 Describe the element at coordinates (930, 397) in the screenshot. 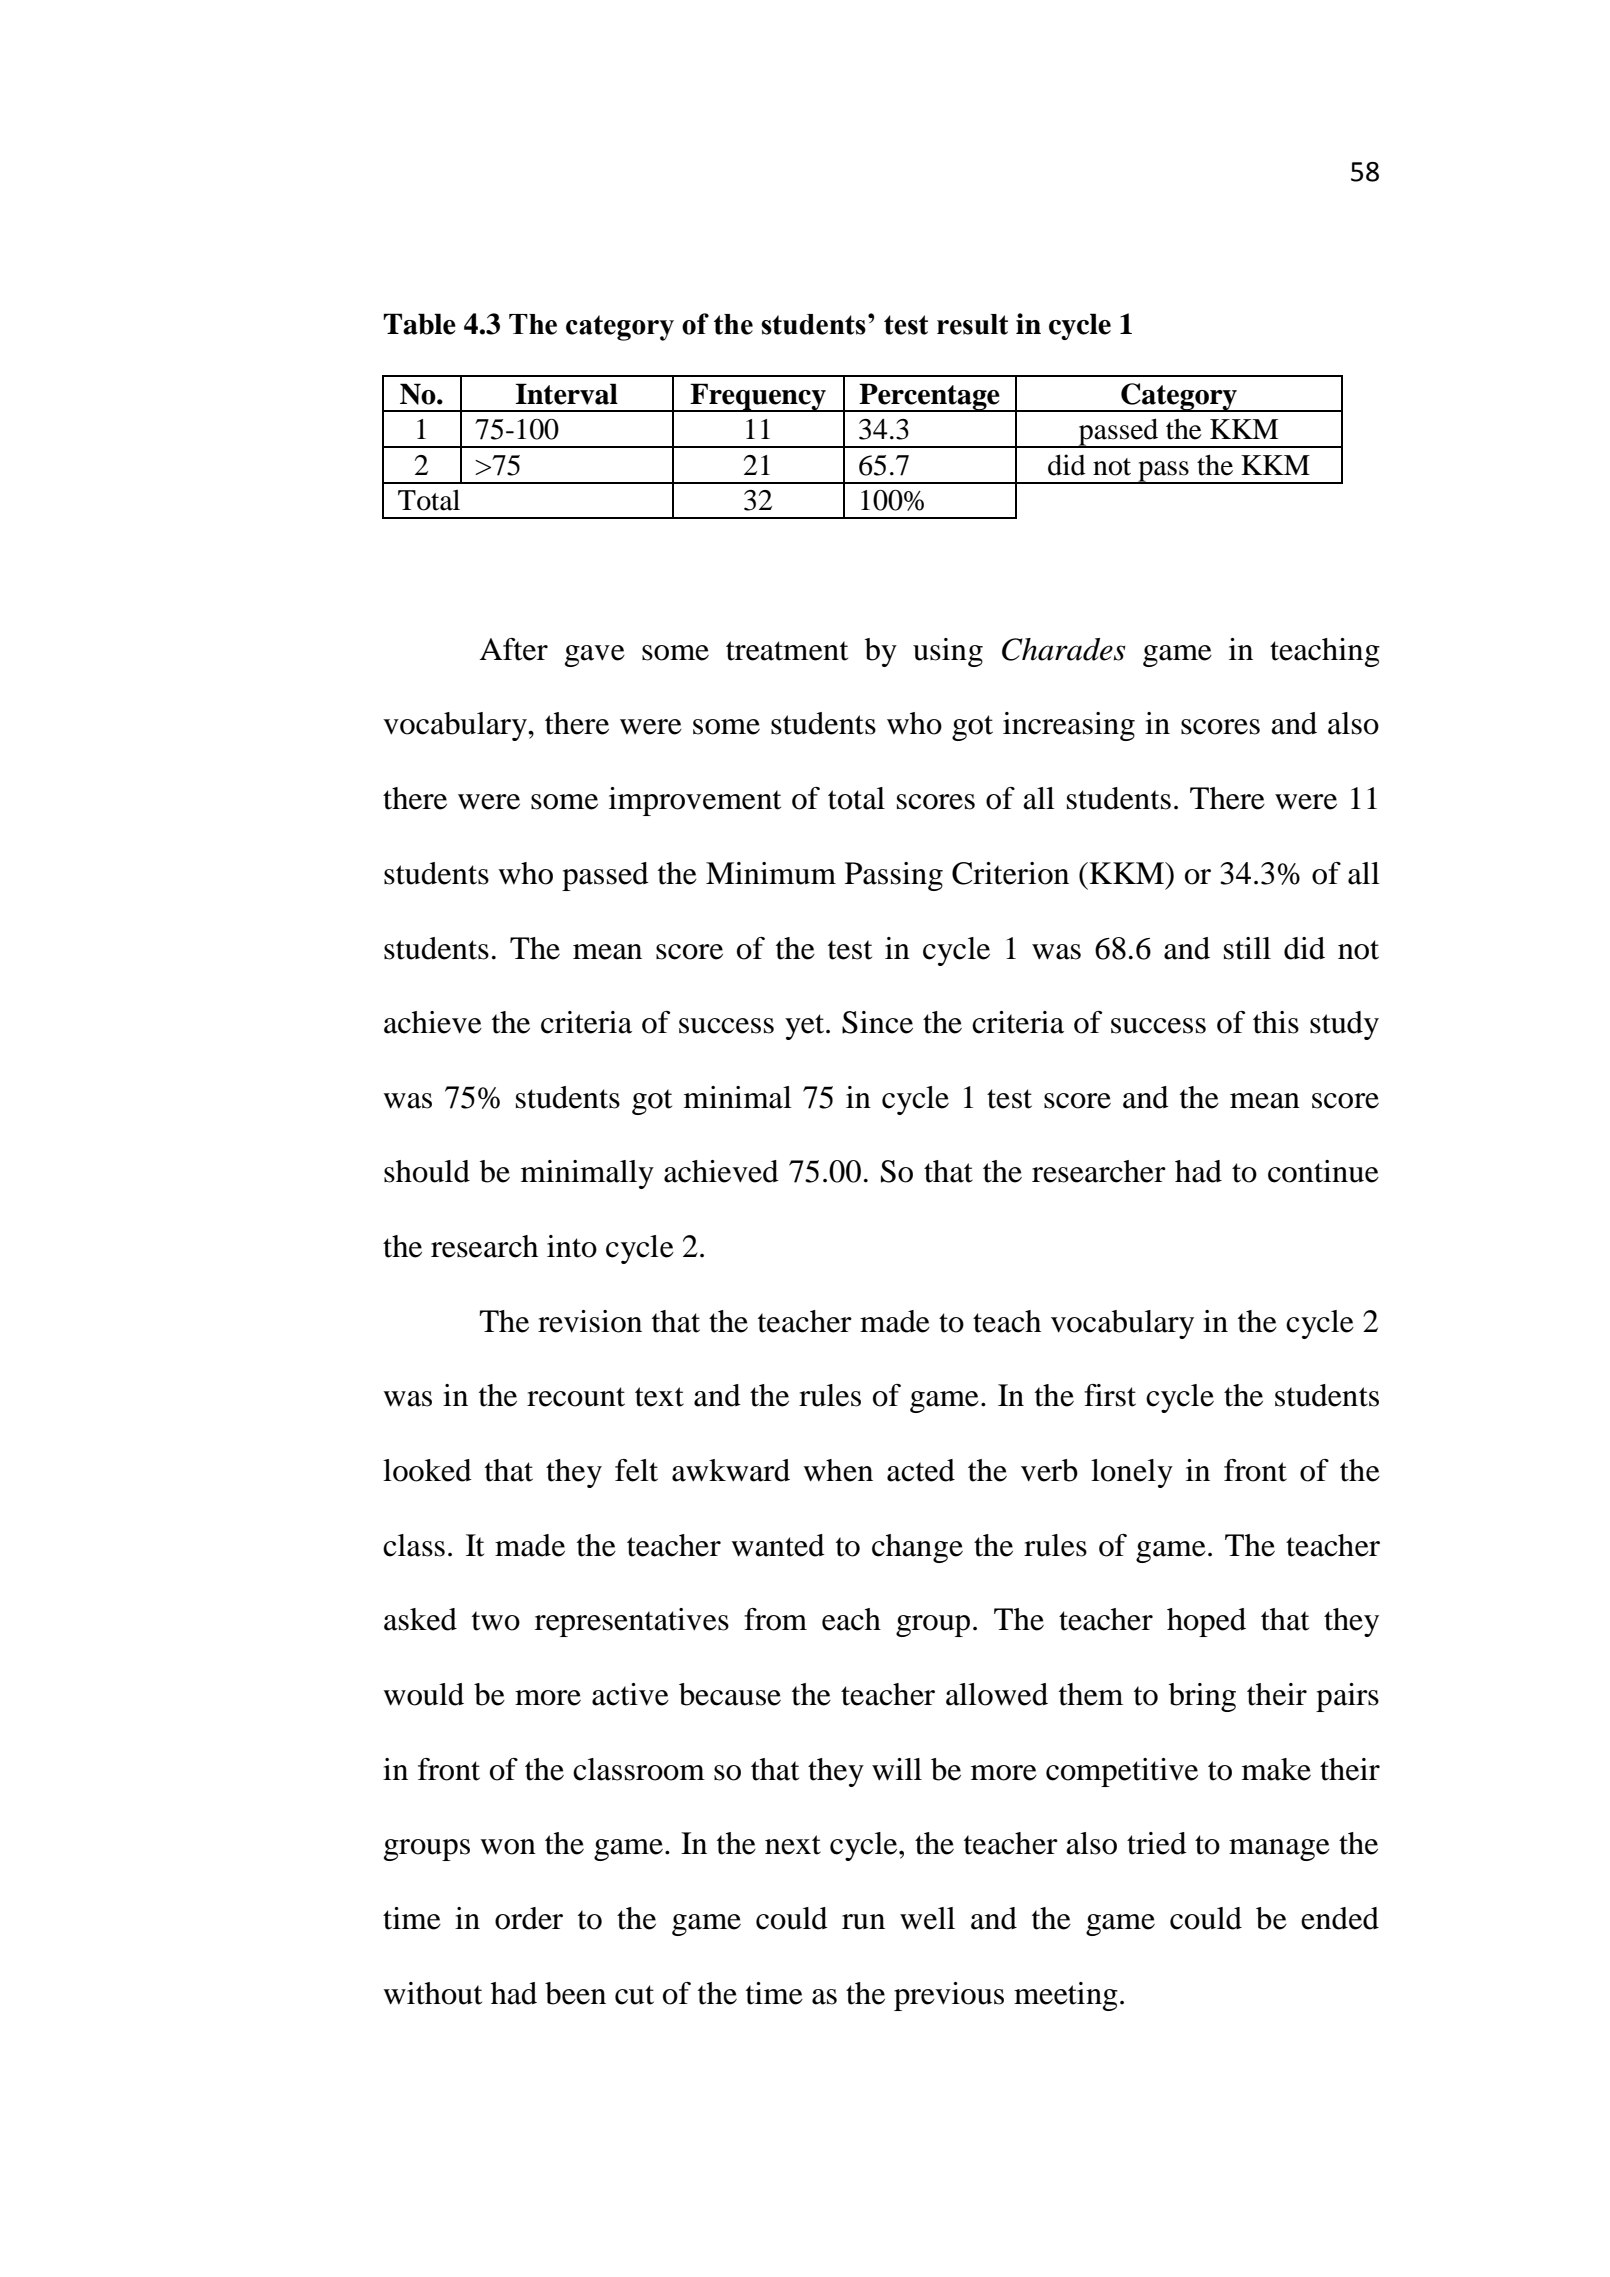

I see `Percentage` at that location.
